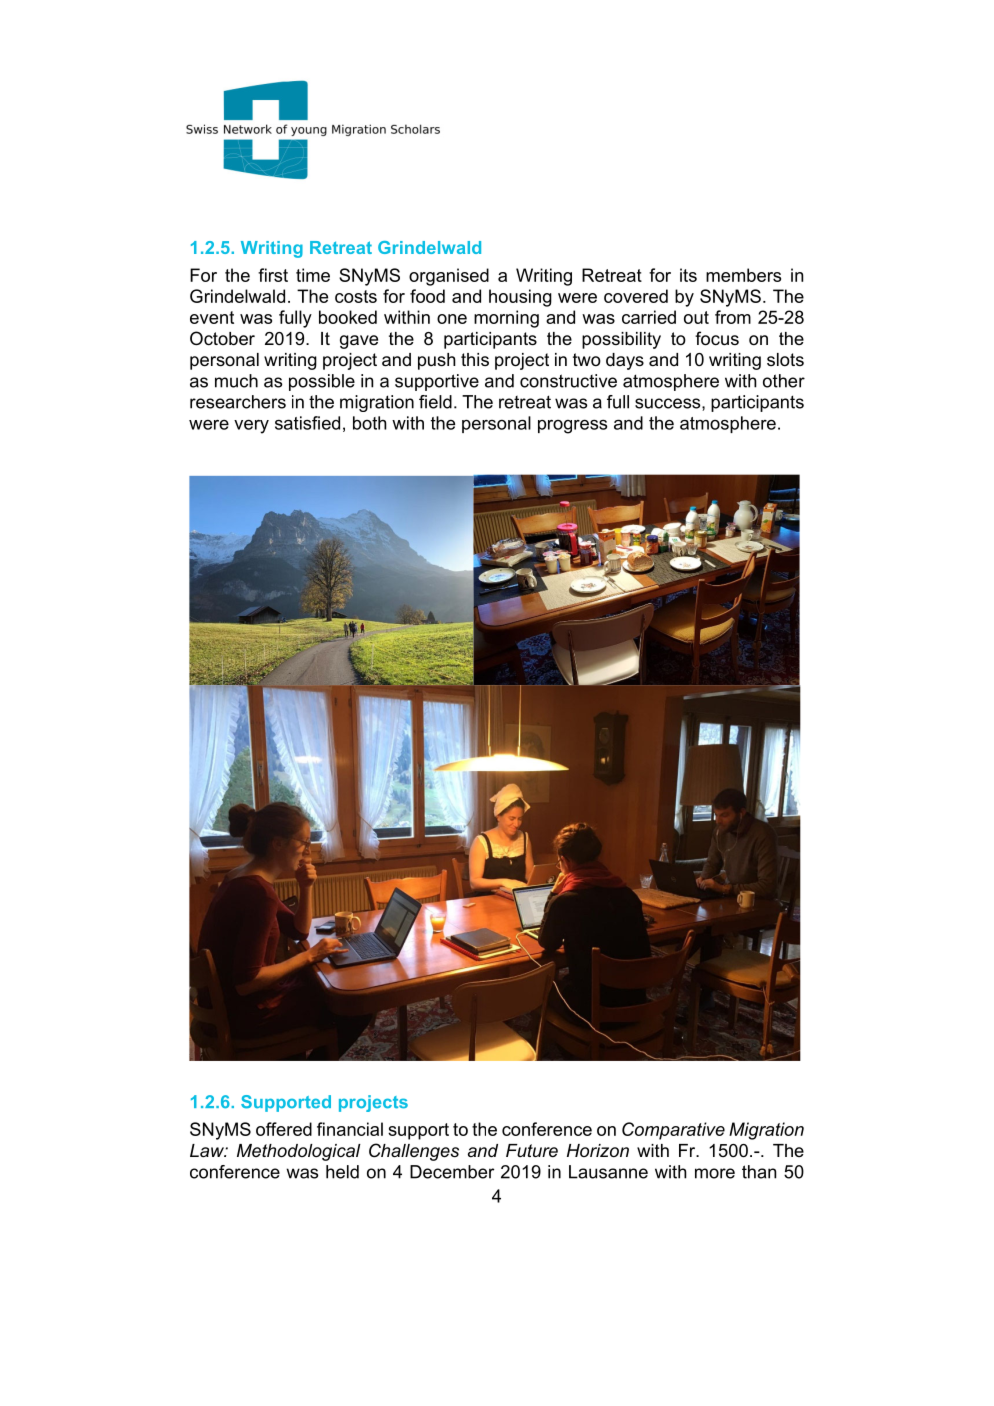  What do you see at coordinates (572, 426) in the page?
I see `progress` at bounding box center [572, 426].
